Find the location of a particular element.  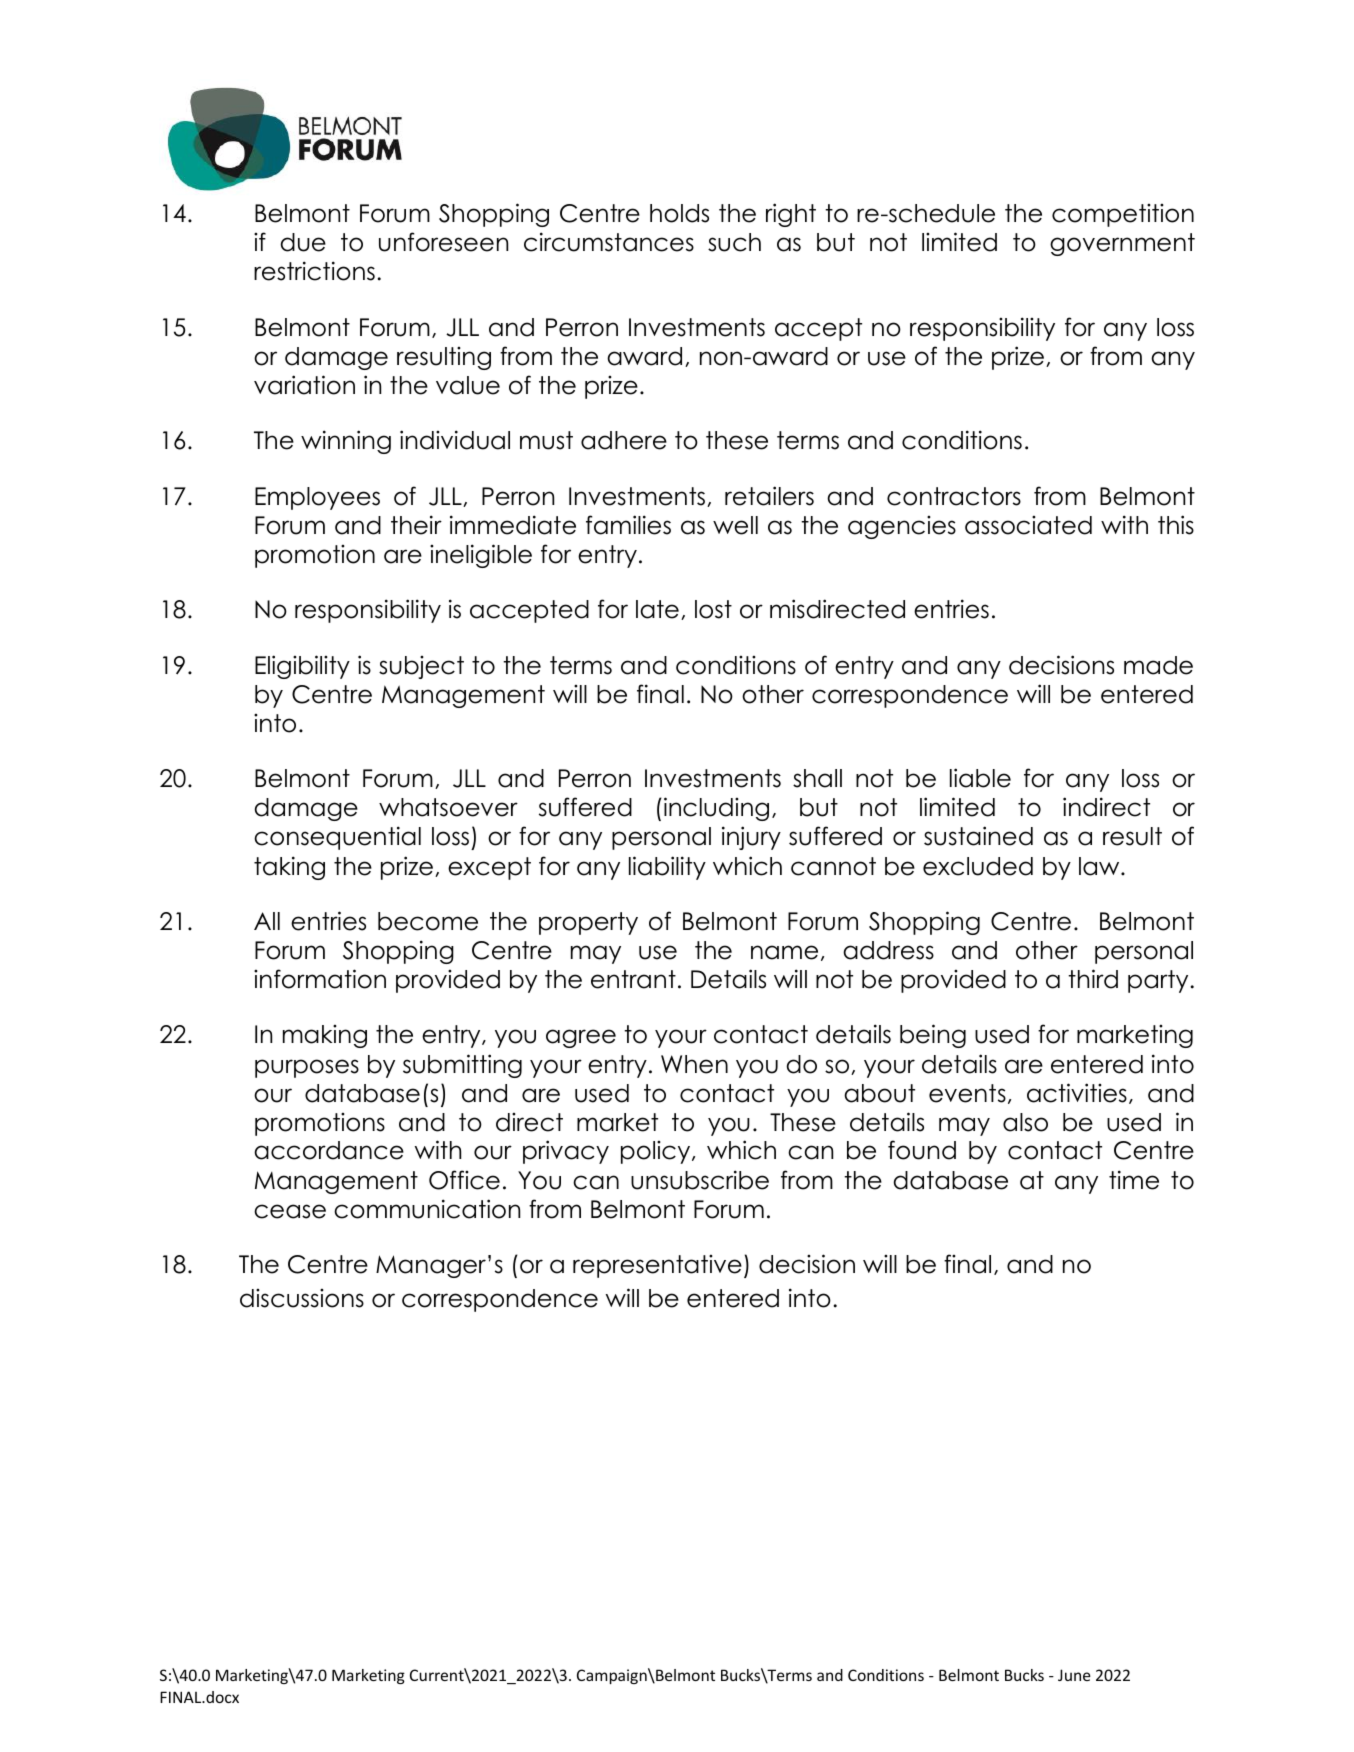

discussions is located at coordinates (302, 1298).
